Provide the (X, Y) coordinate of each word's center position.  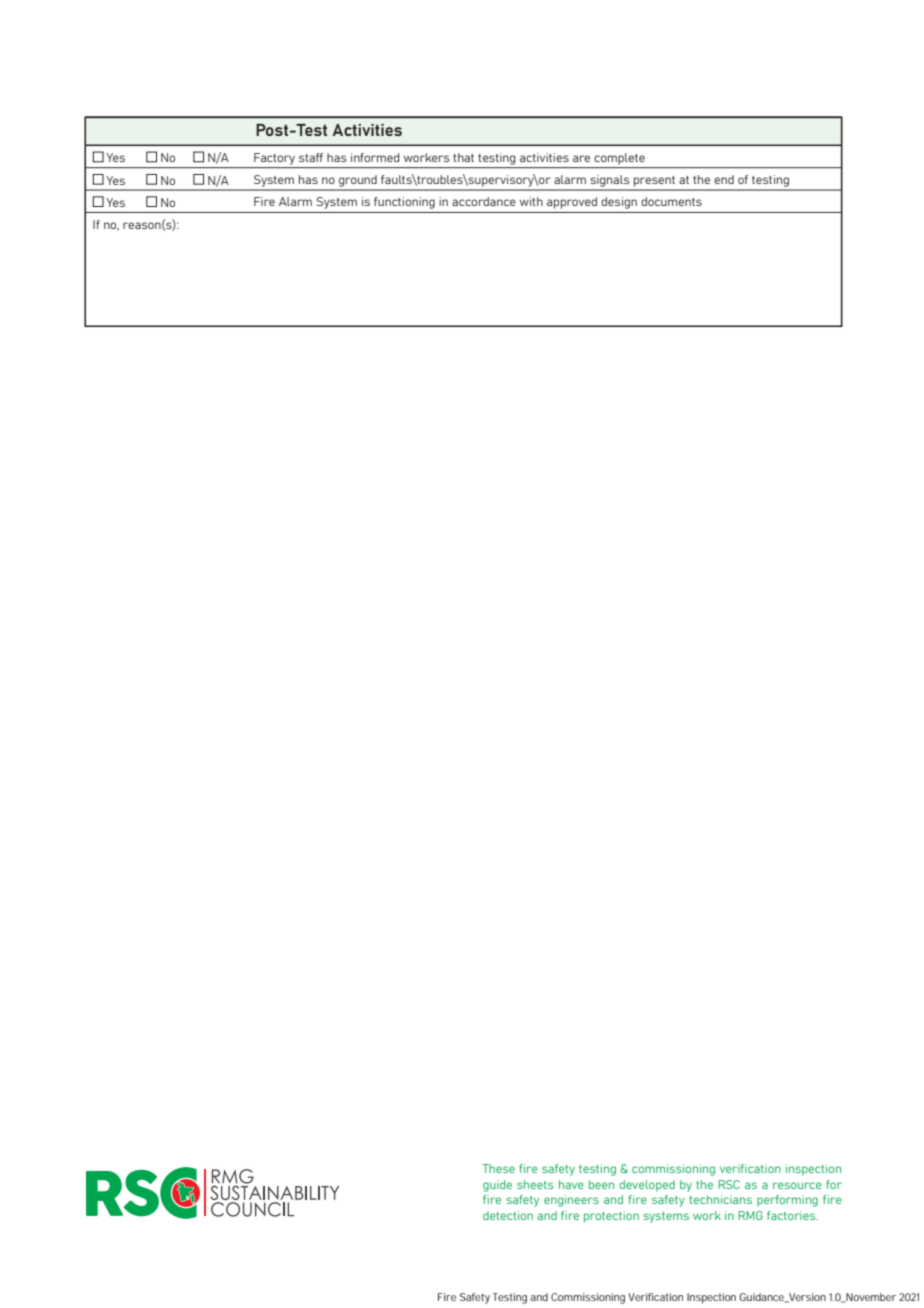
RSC (729, 1184)
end (724, 179)
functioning (404, 203)
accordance (484, 201)
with (531, 201)
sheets (535, 1184)
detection (508, 1215)
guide (497, 1186)
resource (797, 1185)
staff (311, 157)
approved (572, 203)
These (498, 1168)
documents (671, 201)
